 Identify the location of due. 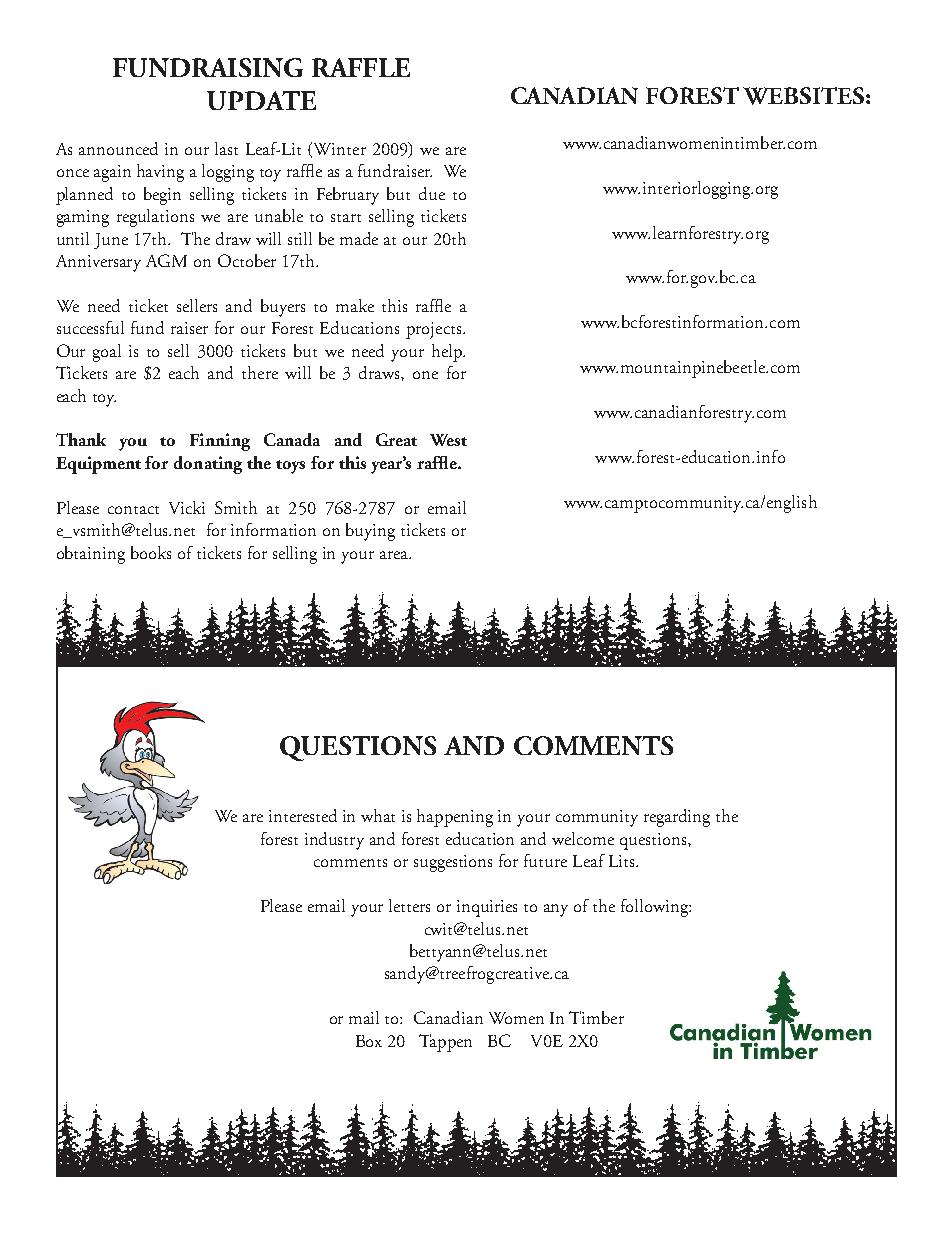
(432, 193).
